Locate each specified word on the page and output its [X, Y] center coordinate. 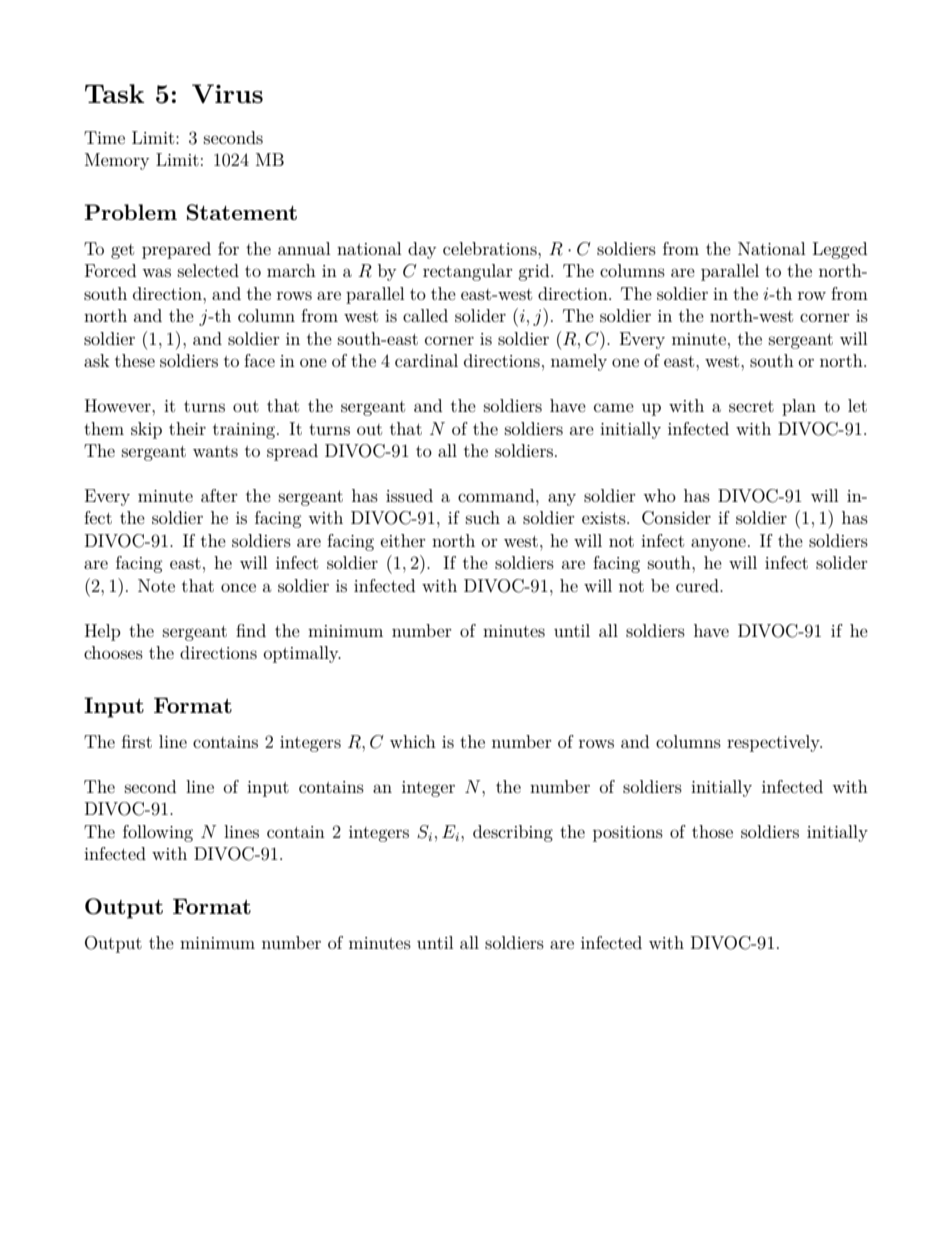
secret [751, 406]
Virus [227, 93]
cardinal [426, 360]
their [187, 428]
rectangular [468, 272]
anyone [718, 544]
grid [535, 272]
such [483, 517]
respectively [774, 743]
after [219, 495]
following [158, 833]
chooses [113, 652]
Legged [840, 250]
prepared [176, 250]
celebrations [491, 248]
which [413, 741]
